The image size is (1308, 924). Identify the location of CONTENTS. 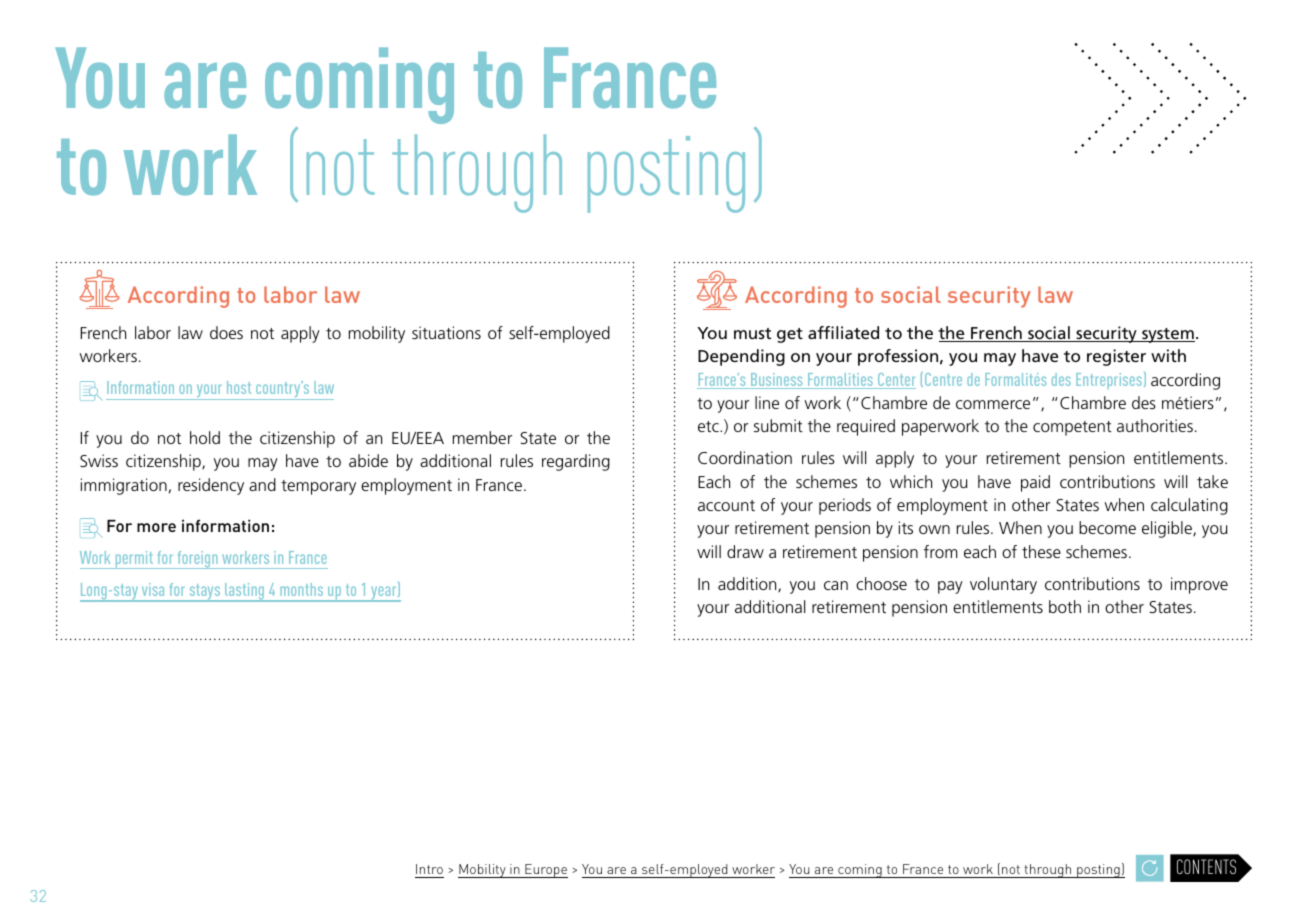
(1206, 866).
